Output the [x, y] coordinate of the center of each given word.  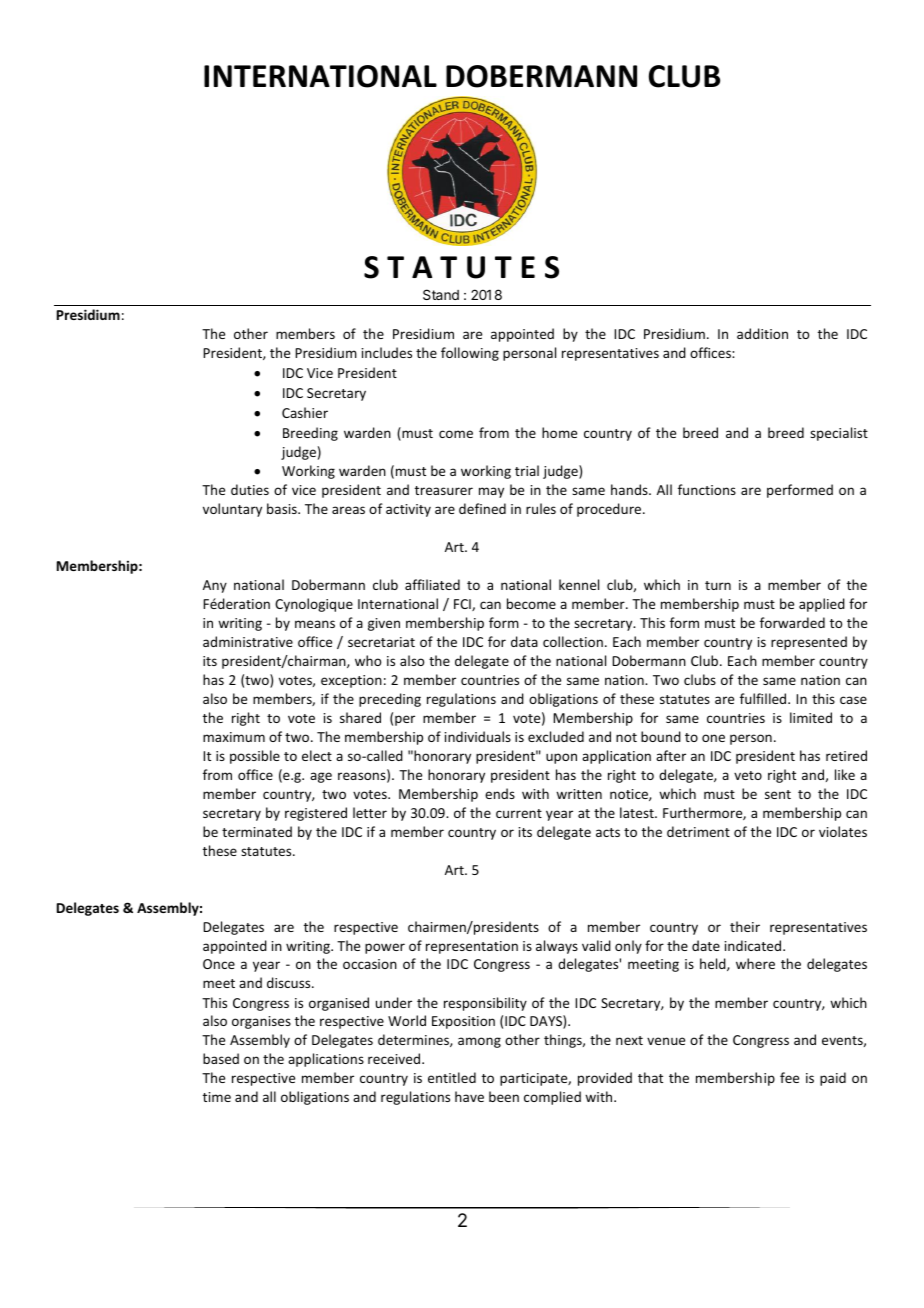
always [557, 947]
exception [351, 681]
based [221, 1058]
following [470, 354]
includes [387, 352]
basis [283, 508]
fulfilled [764, 698]
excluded [556, 736]
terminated [257, 831]
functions [707, 489]
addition [762, 333]
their [745, 926]
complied [552, 1098]
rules [541, 508]
